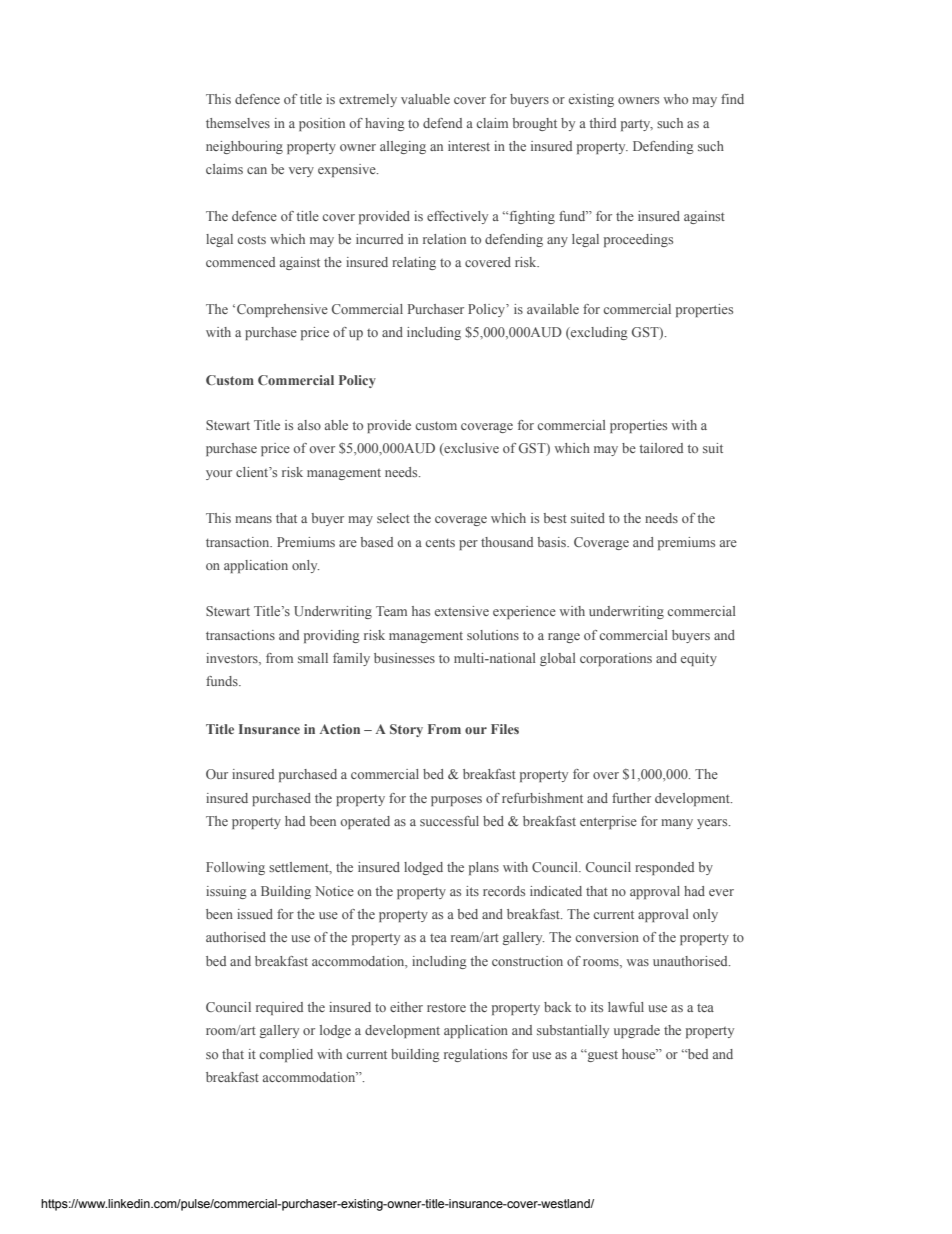 The height and width of the screenshot is (1234, 952). I want to click on interest, so click(469, 146).
